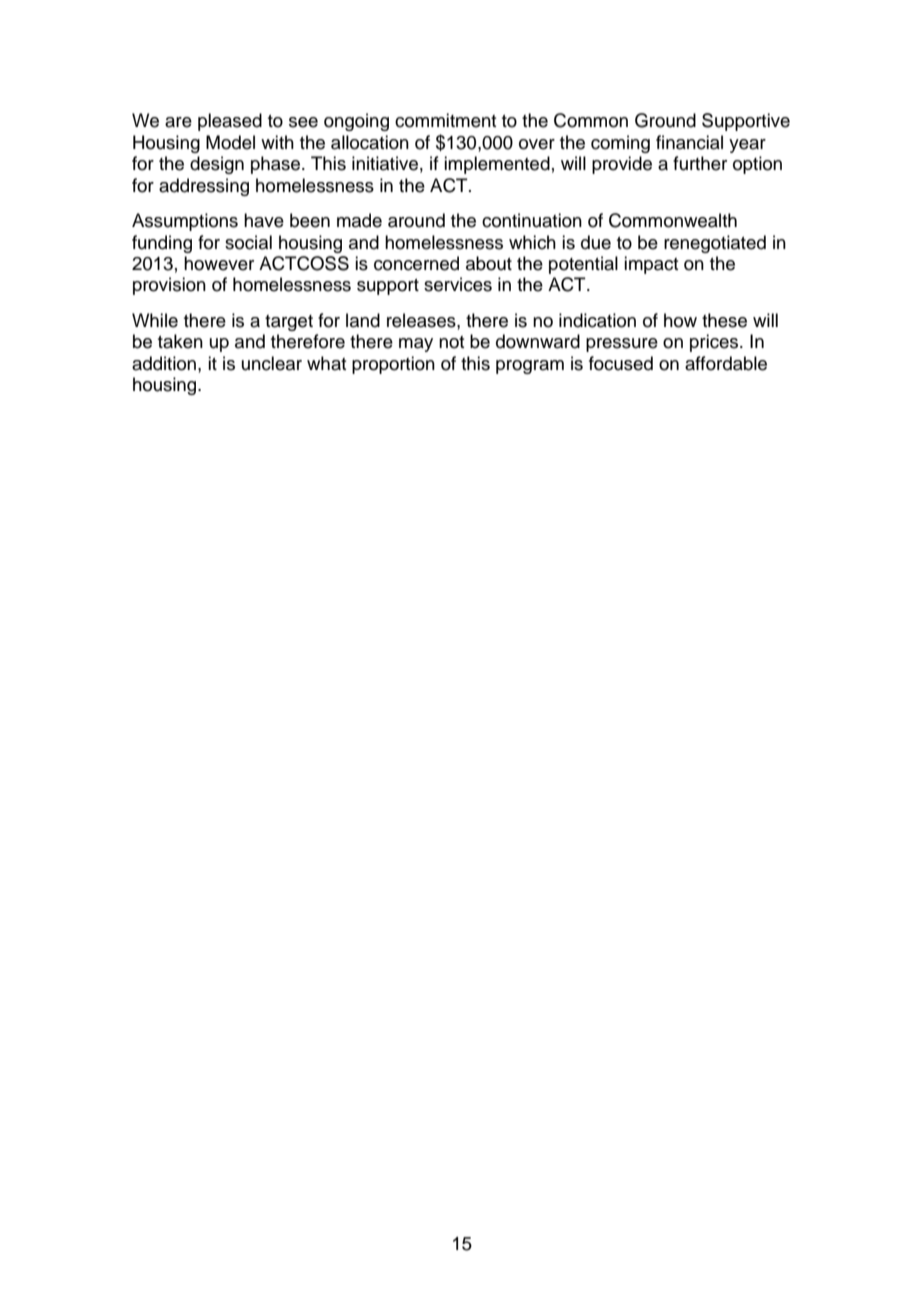  I want to click on provision, so click(169, 286).
